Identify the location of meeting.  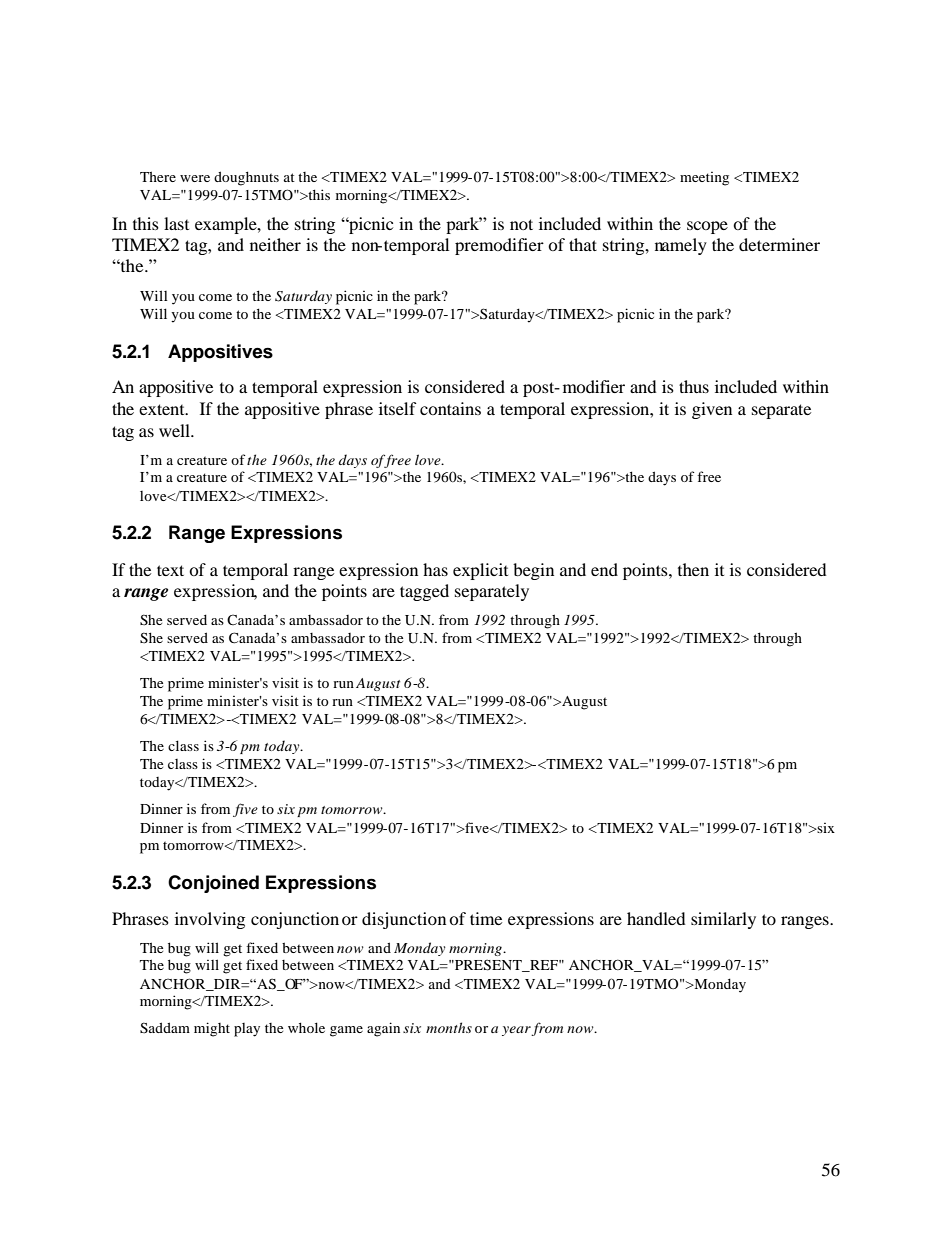
(704, 179).
